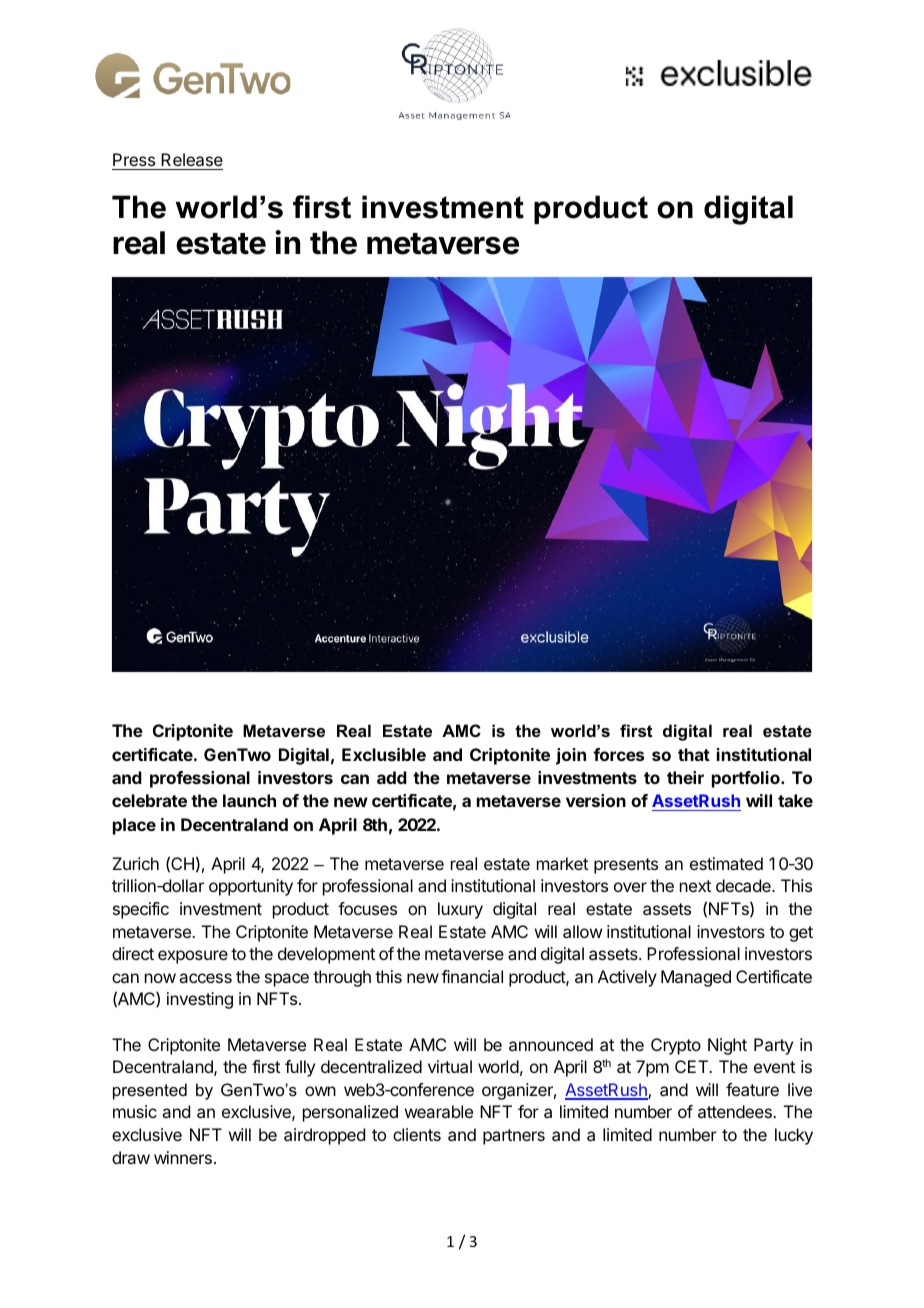  Describe the element at coordinates (191, 161) in the document. I see `Release` at that location.
